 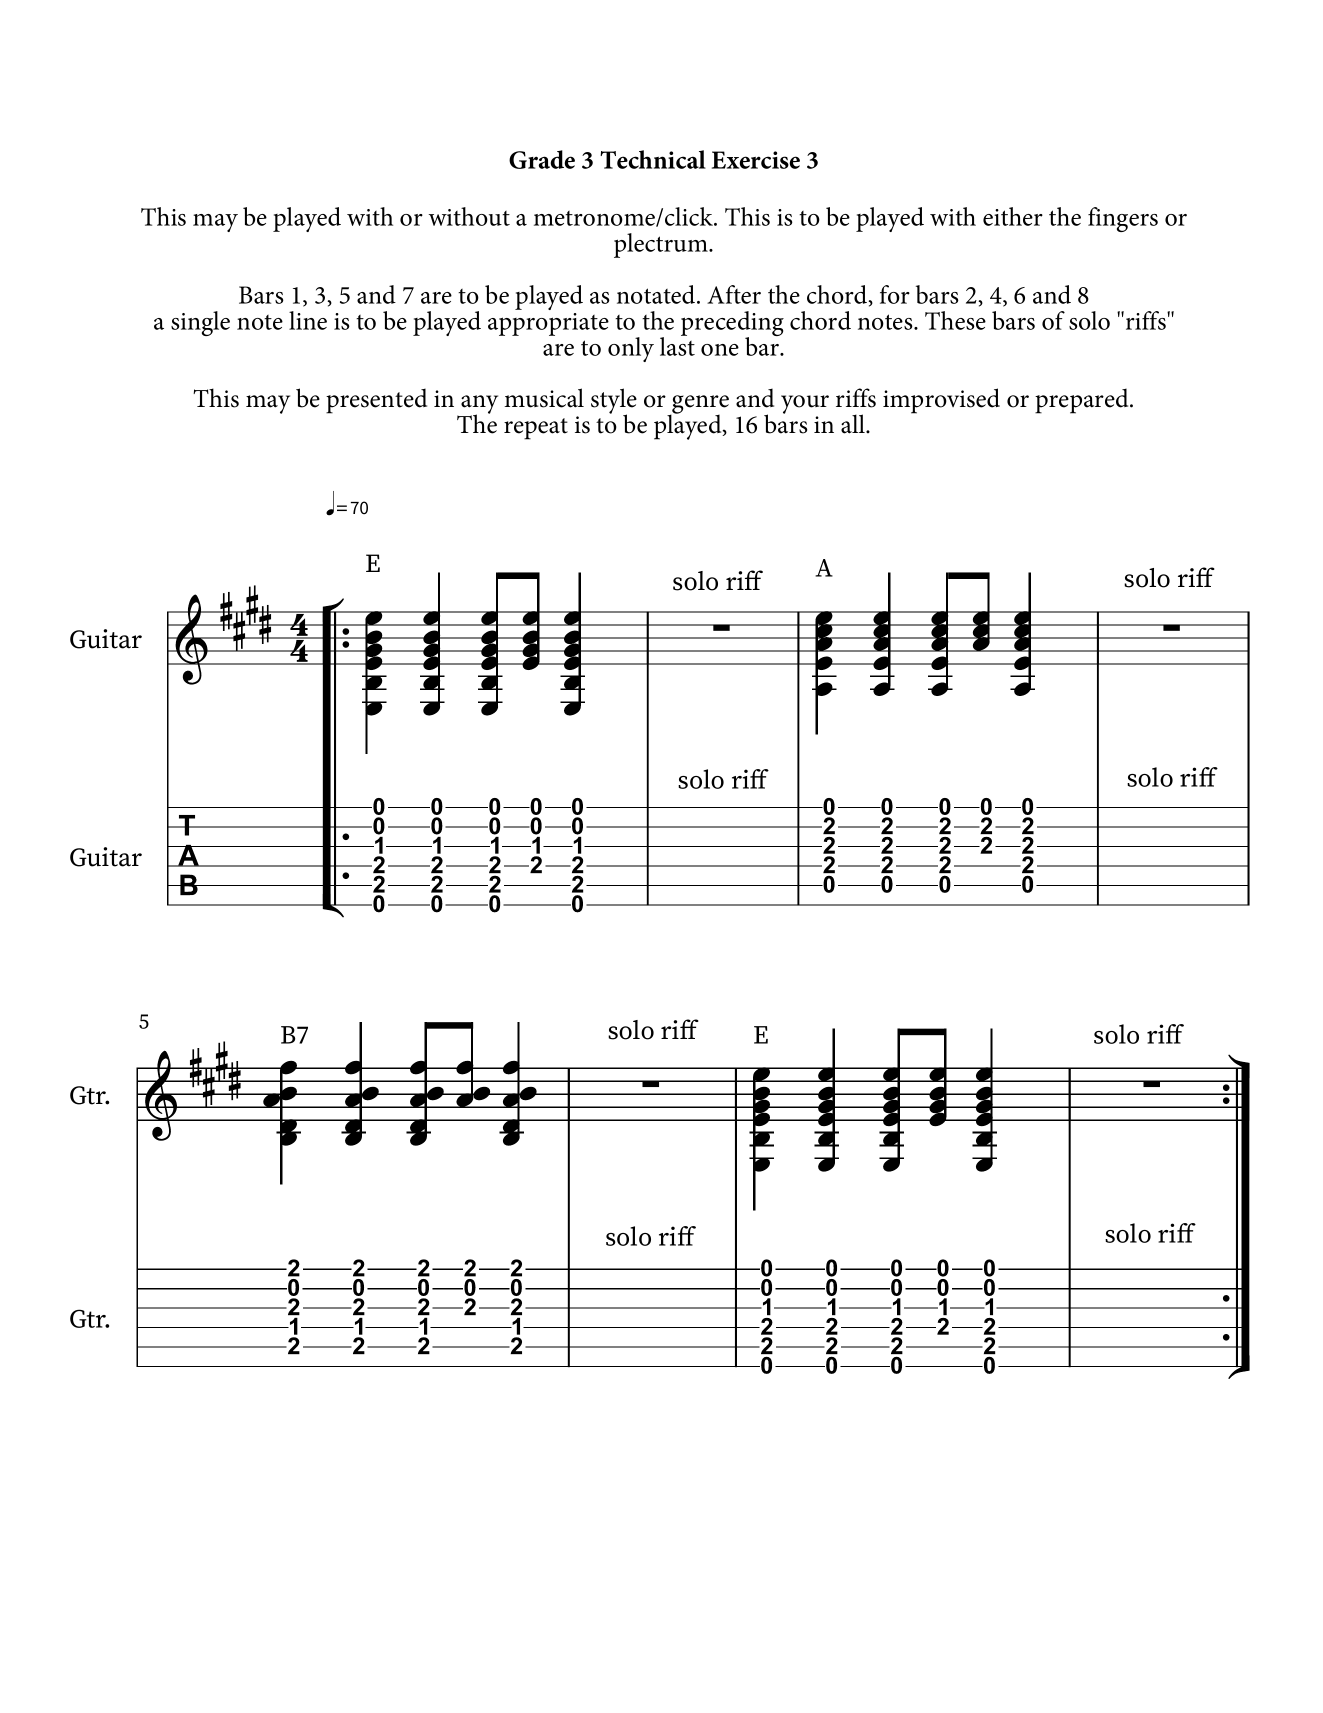 I want to click on These, so click(x=955, y=320).
